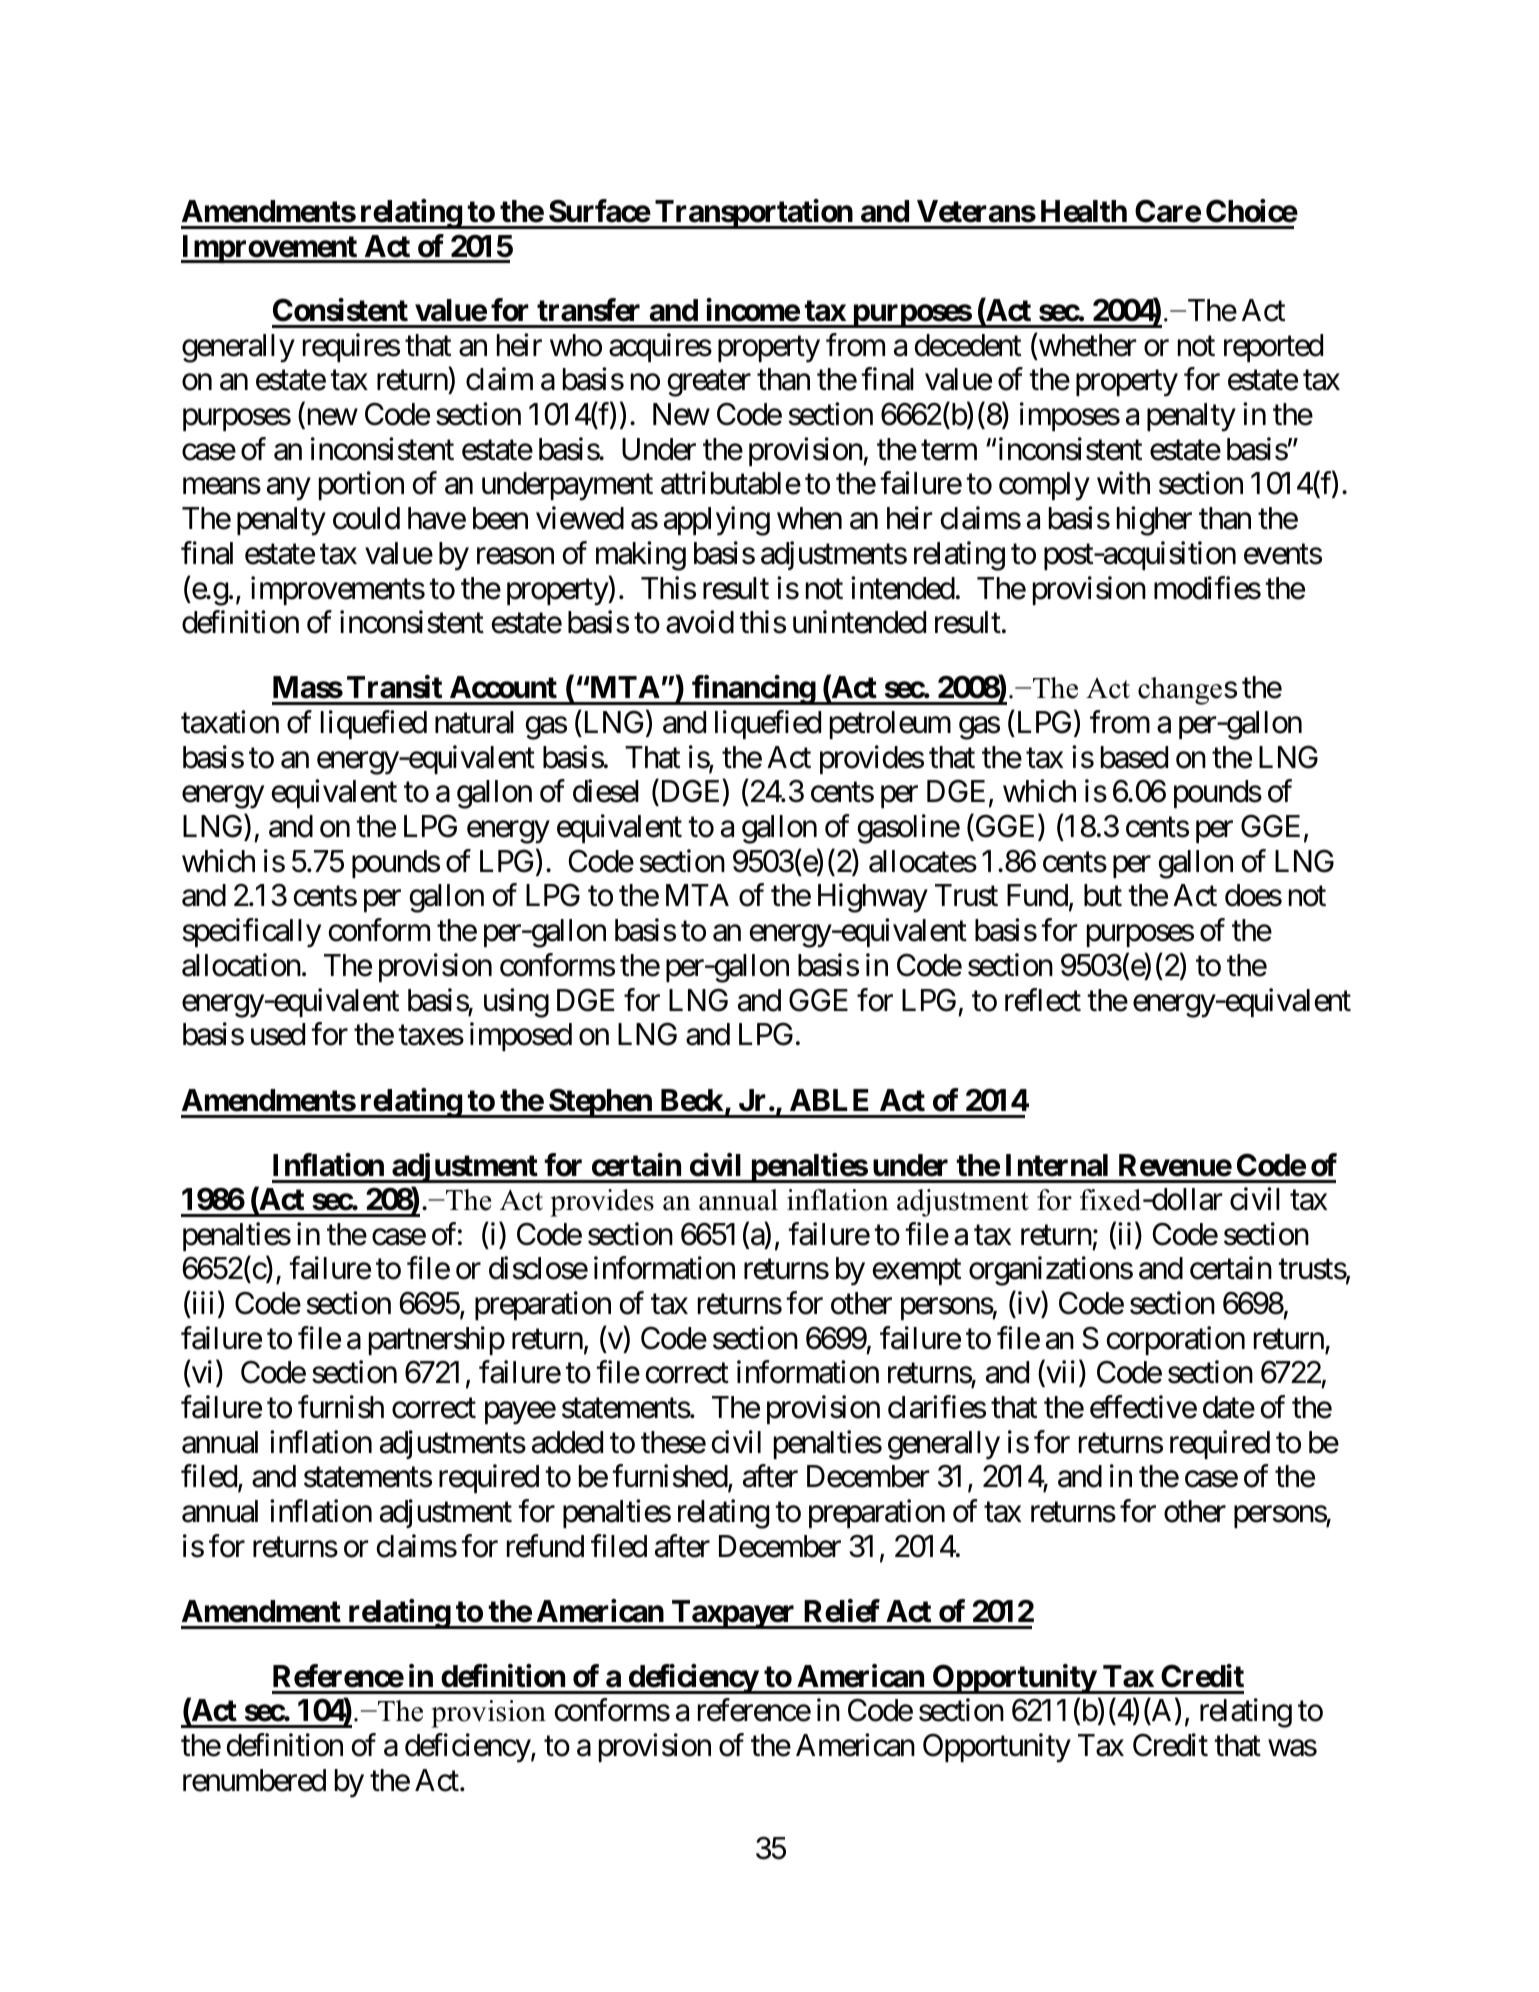 Image resolution: width=1539 pixels, height=1992 pixels. Describe the element at coordinates (606, 791) in the page. I see `diesel` at that location.
